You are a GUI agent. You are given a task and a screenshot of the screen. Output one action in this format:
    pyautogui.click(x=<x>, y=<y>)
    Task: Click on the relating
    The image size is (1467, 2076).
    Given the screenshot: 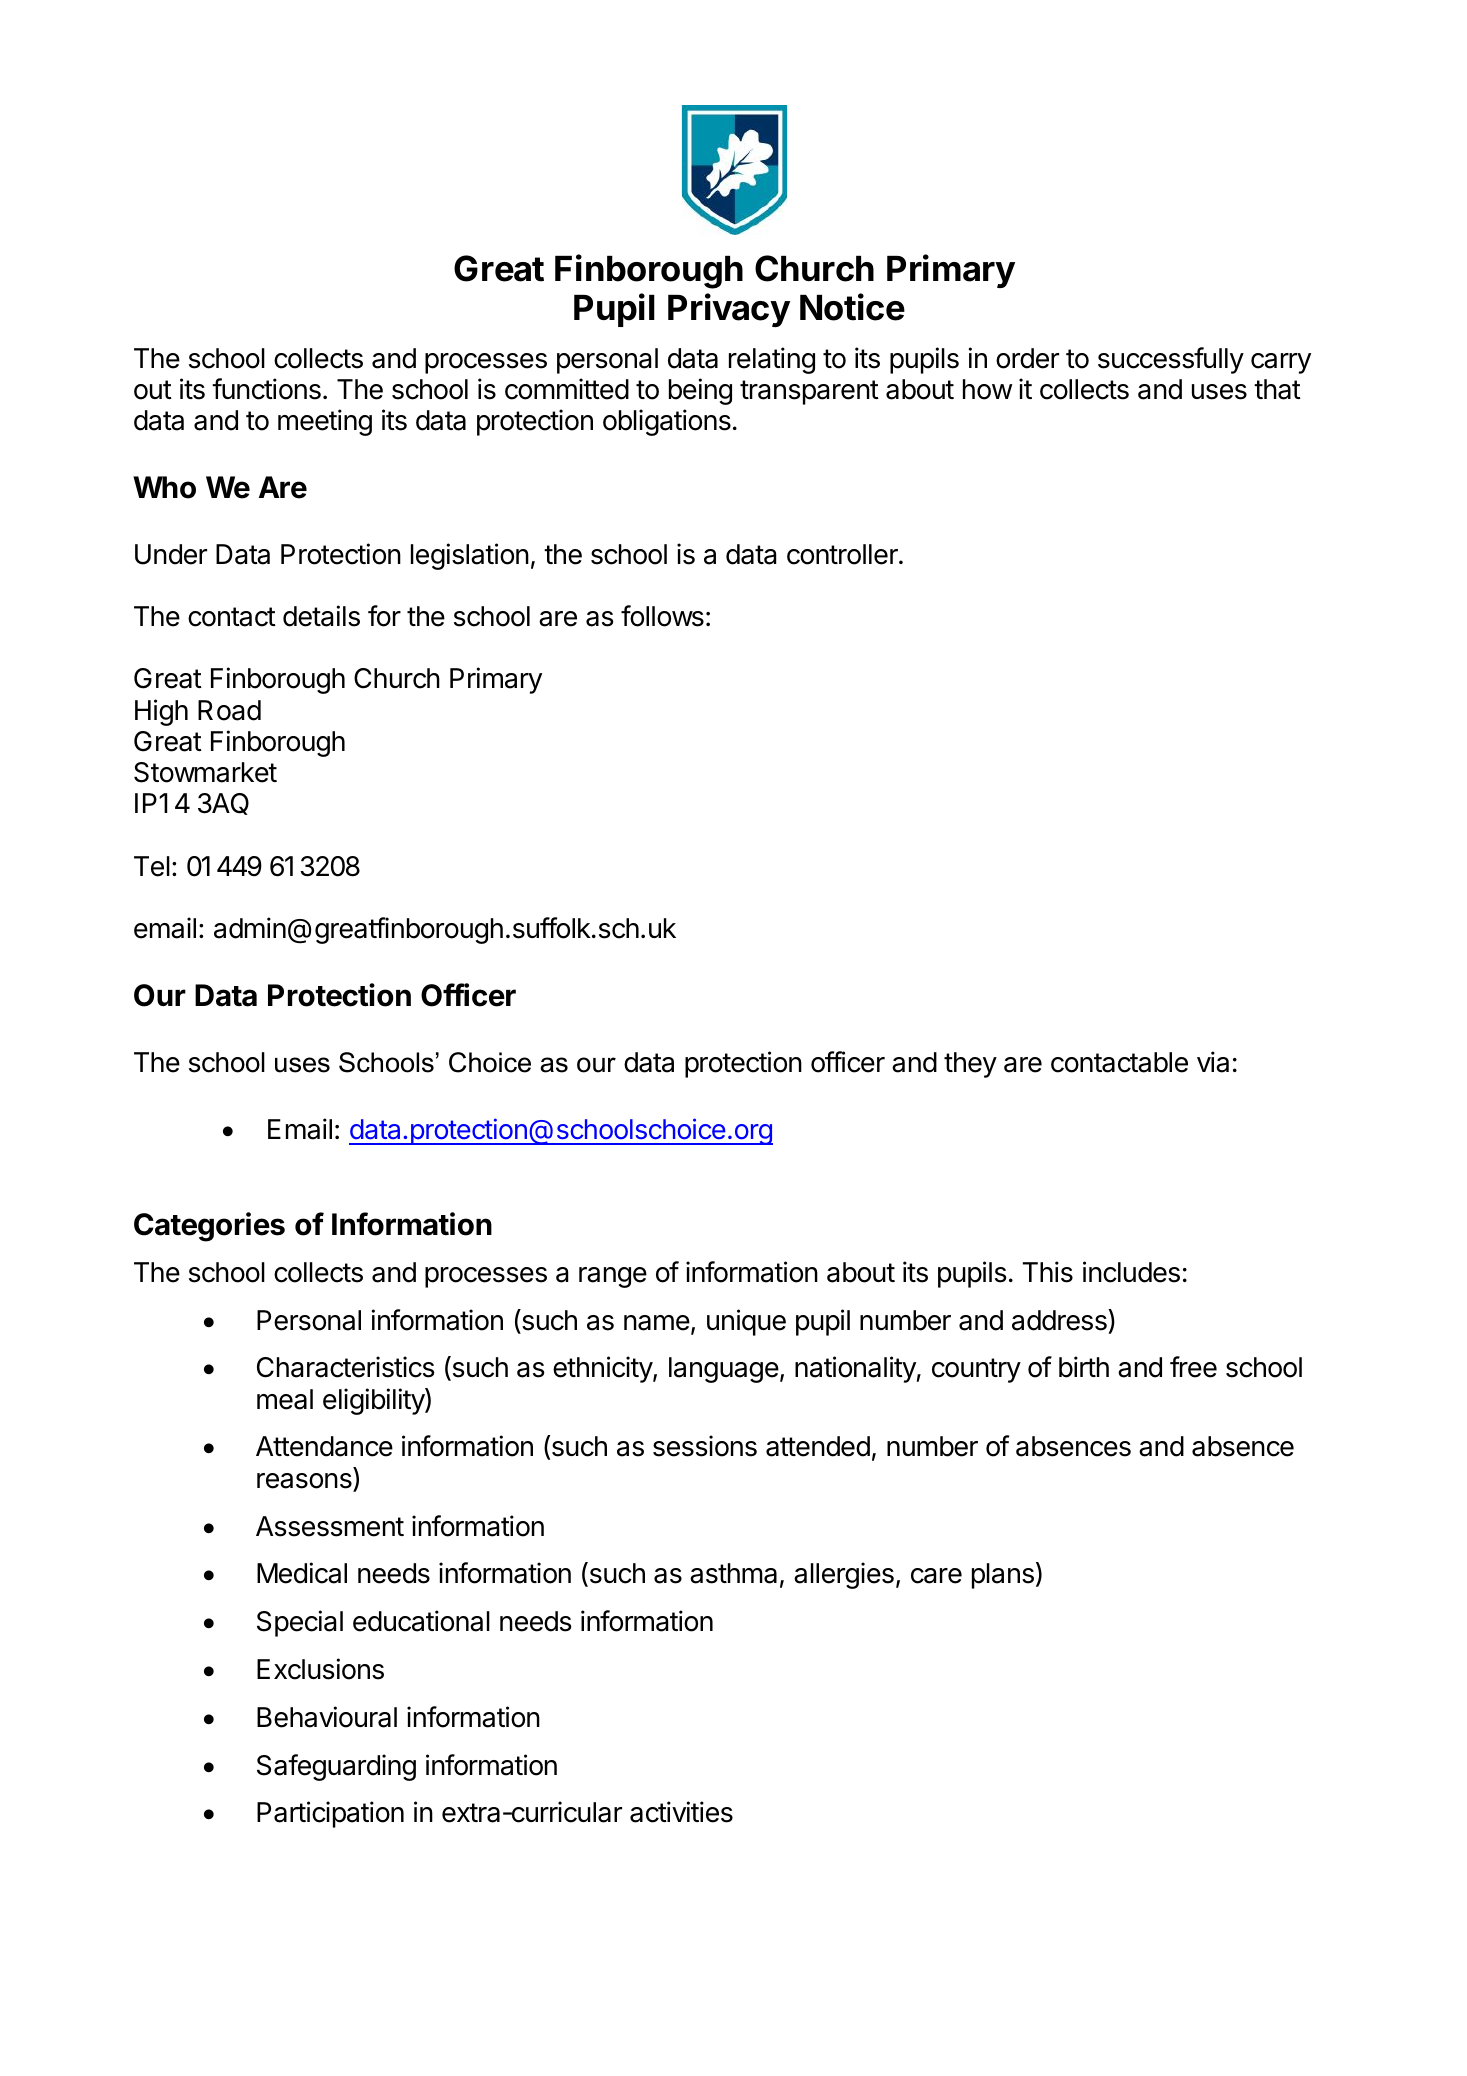 What is the action you would take?
    pyautogui.click(x=772, y=360)
